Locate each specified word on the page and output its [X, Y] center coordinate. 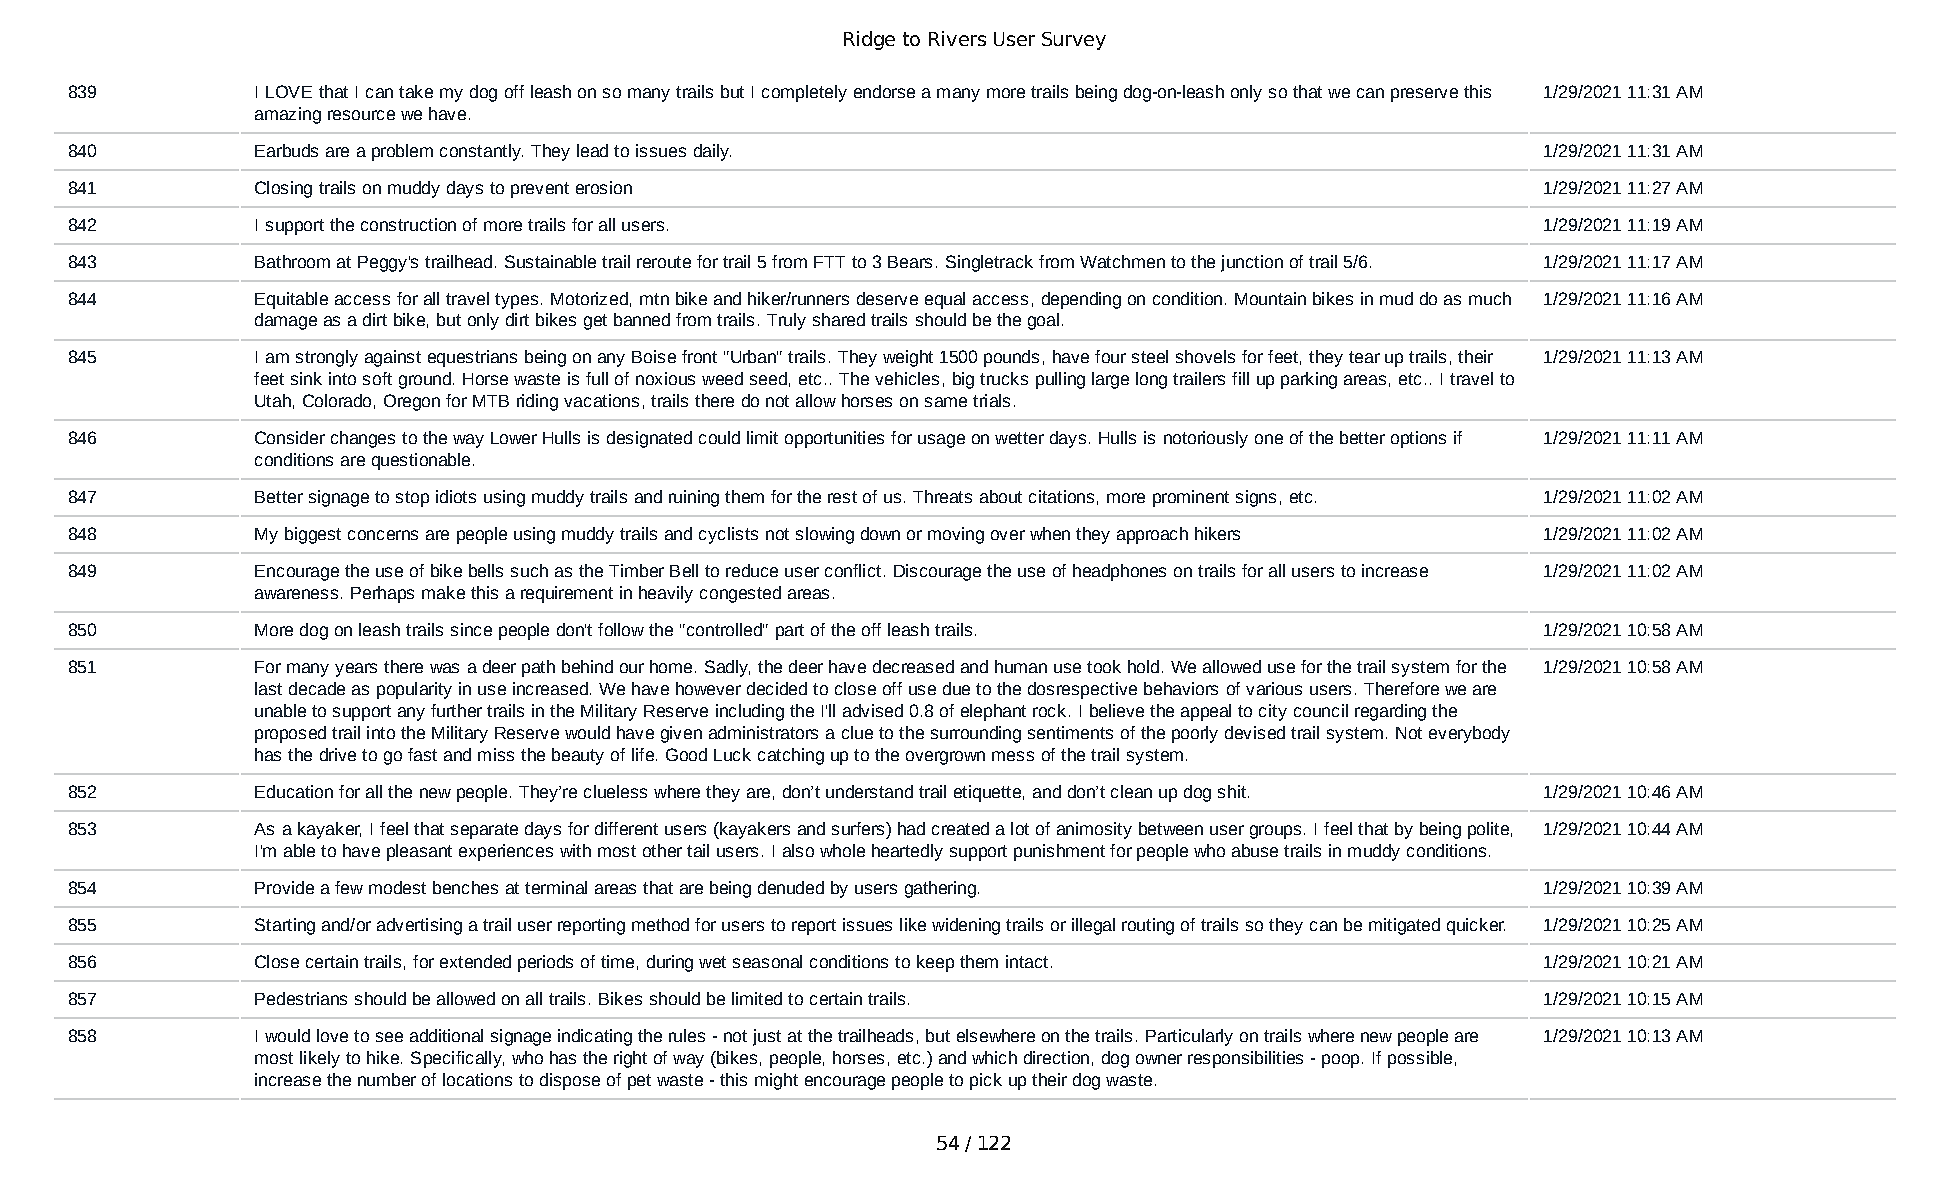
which [994, 1057]
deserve [887, 298]
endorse [884, 91]
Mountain [1270, 298]
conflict [853, 570]
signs [1256, 498]
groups [1275, 832]
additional [446, 1035]
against [393, 358]
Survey [1074, 41]
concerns [383, 535]
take [416, 91]
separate [484, 831]
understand [869, 791]
